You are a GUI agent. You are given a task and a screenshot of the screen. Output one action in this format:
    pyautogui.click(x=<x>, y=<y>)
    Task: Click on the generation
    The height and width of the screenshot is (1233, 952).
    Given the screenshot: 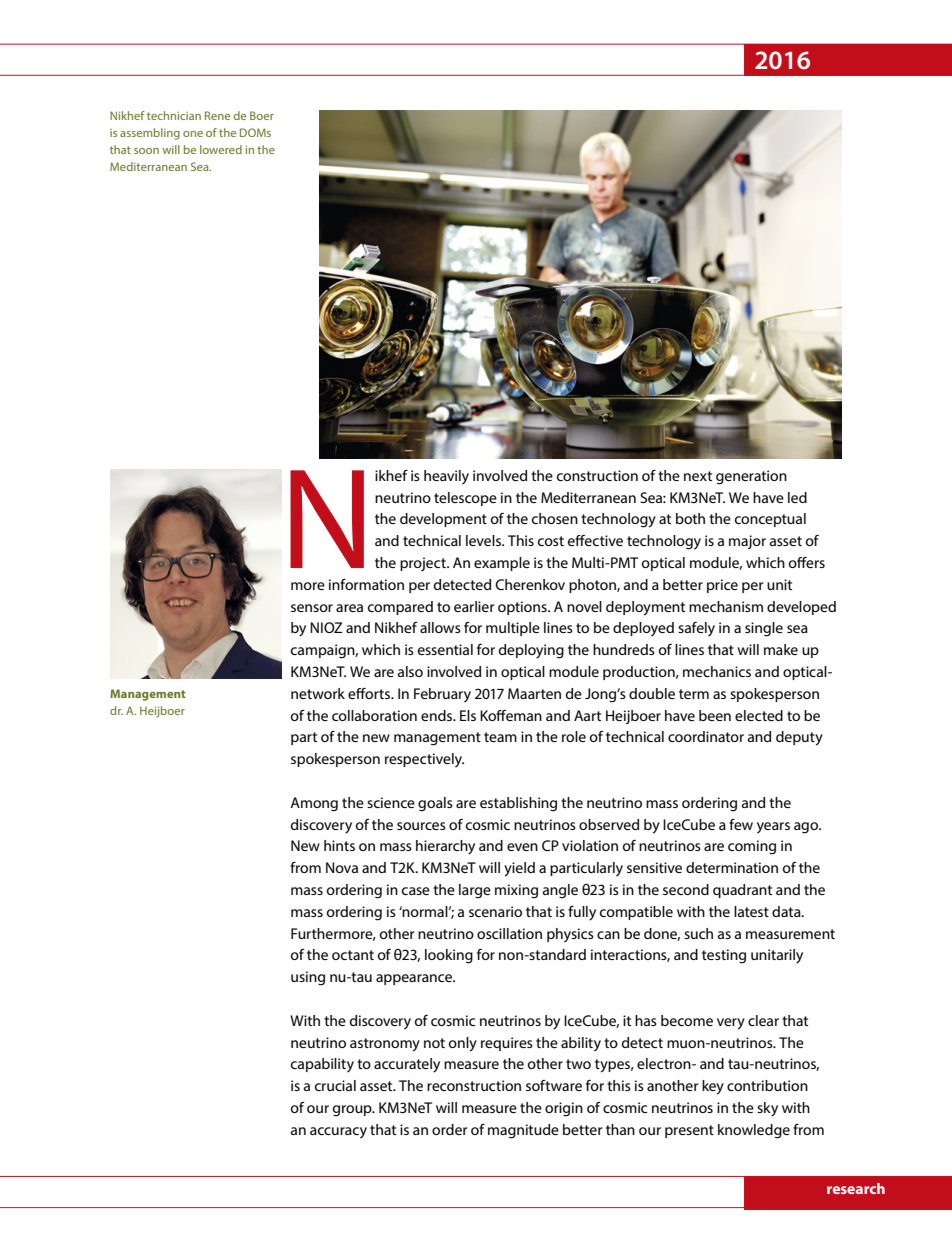 What is the action you would take?
    pyautogui.click(x=751, y=477)
